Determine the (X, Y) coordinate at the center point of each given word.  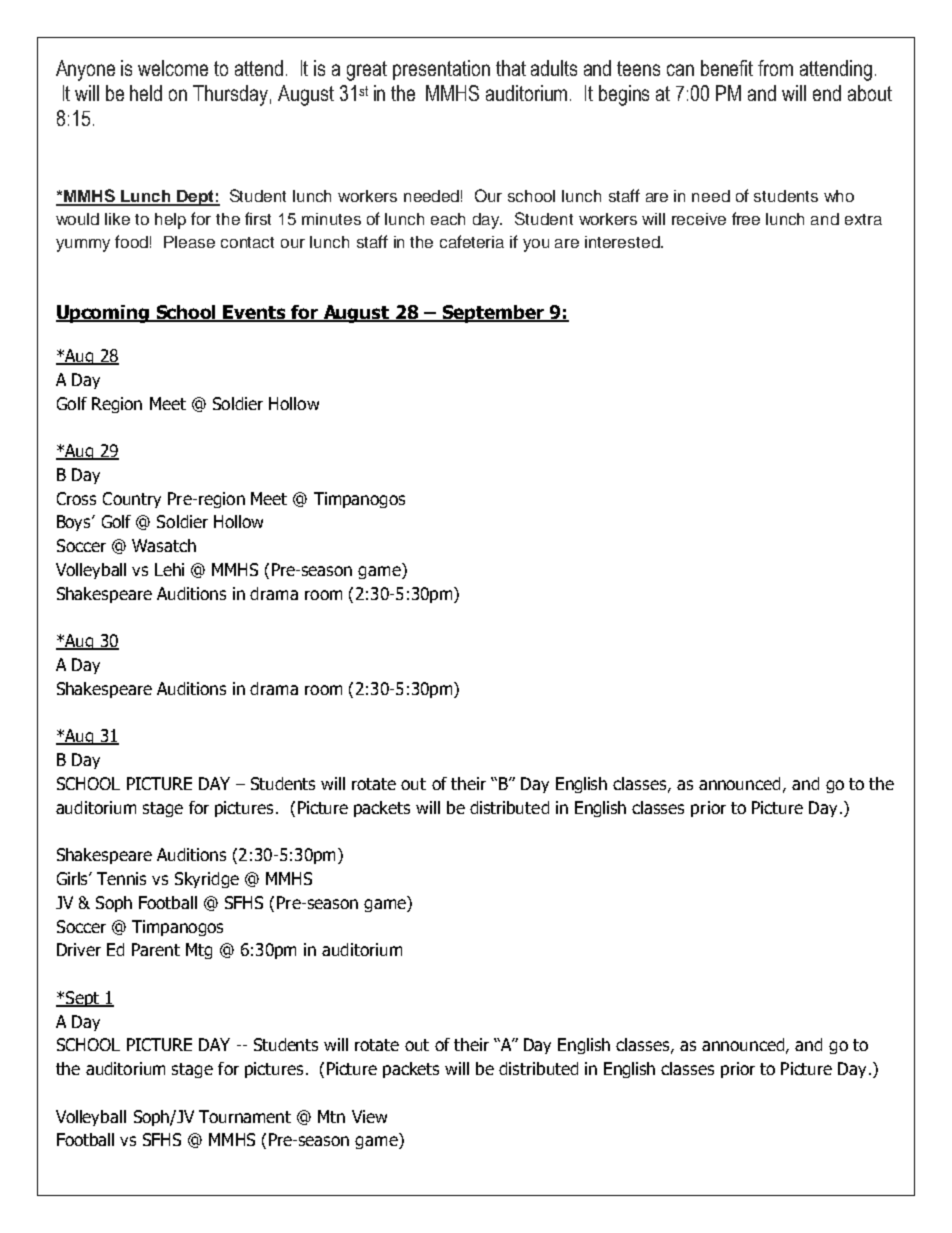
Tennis (121, 878)
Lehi (169, 569)
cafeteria (472, 241)
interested (623, 242)
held (146, 93)
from (775, 68)
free (746, 218)
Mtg (199, 951)
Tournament (245, 1116)
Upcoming (103, 314)
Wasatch (164, 545)
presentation (441, 70)
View (369, 1116)
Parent (156, 949)
